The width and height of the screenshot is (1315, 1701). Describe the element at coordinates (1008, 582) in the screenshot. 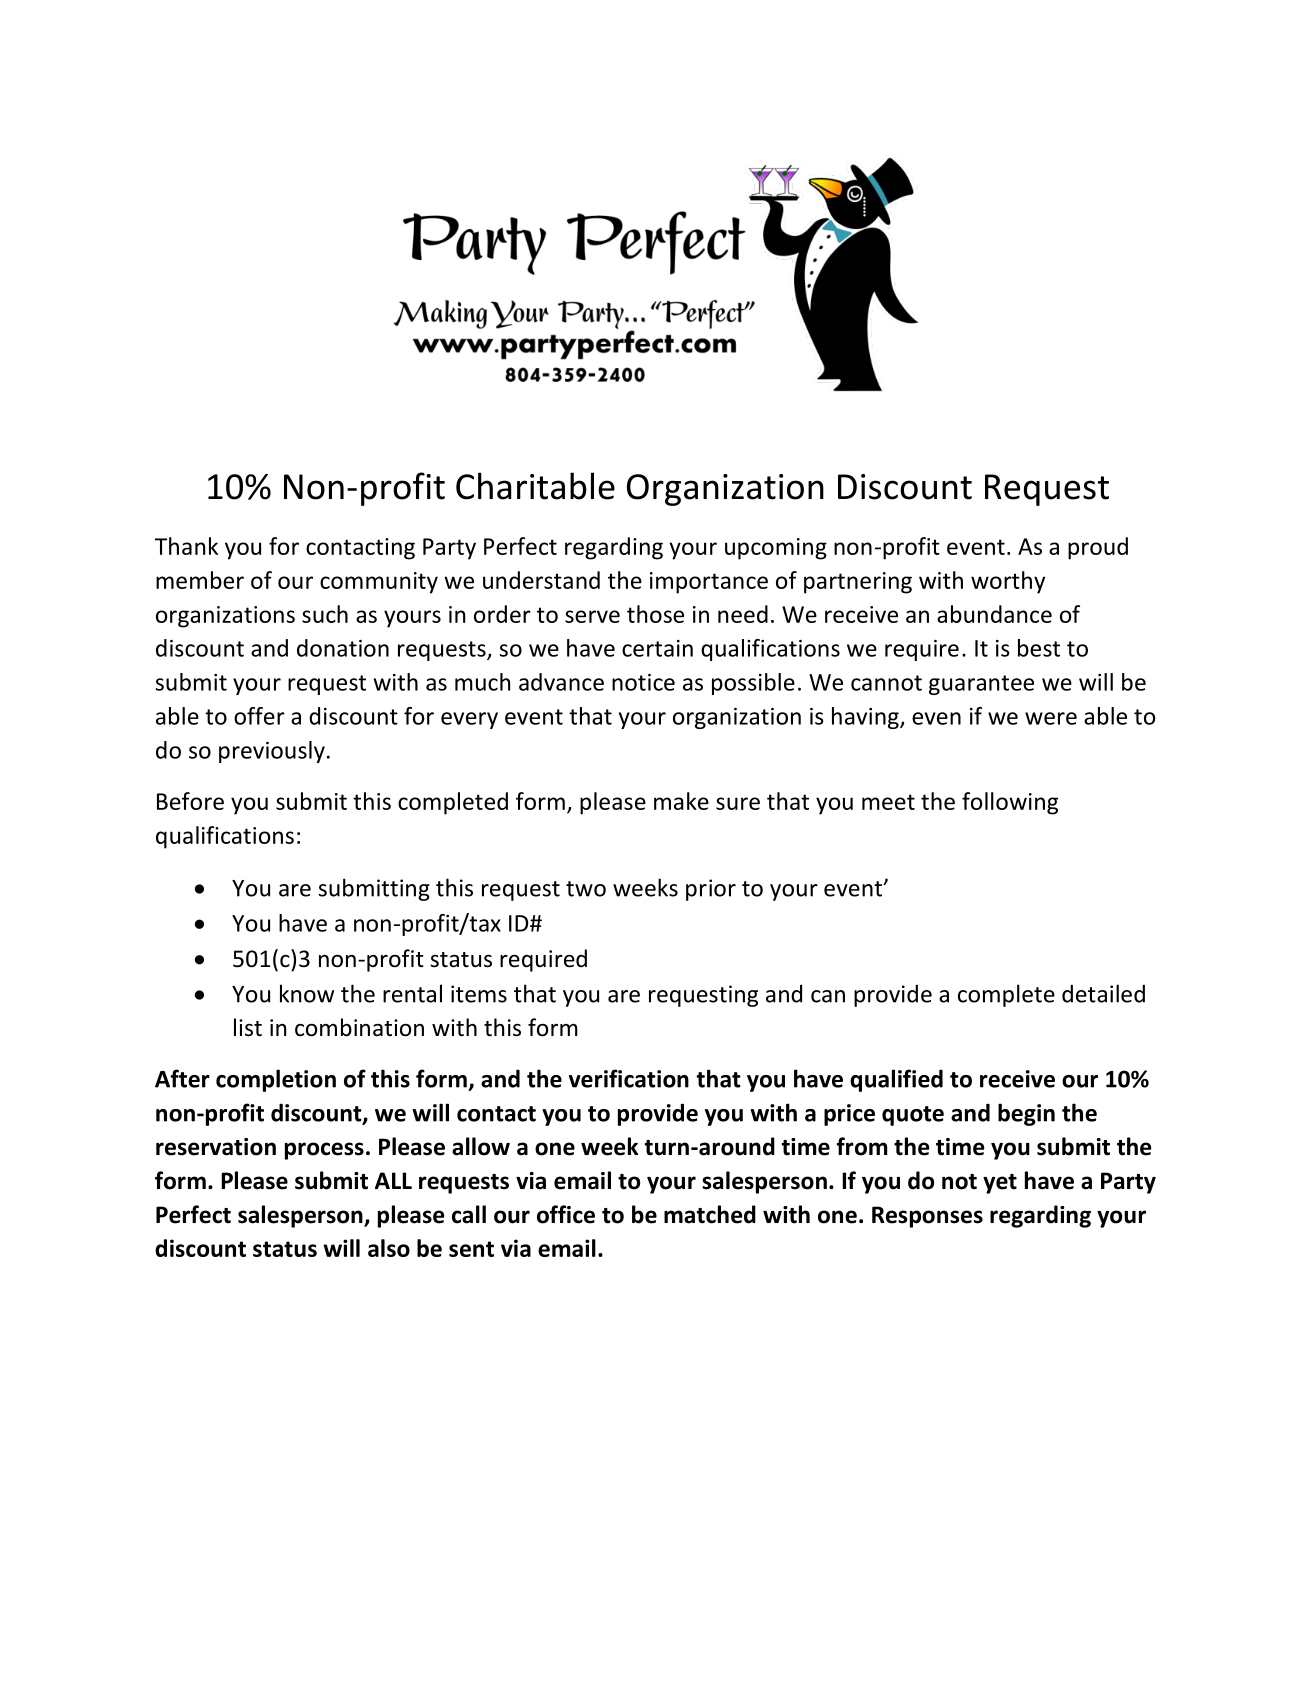

I see `worthy` at that location.
